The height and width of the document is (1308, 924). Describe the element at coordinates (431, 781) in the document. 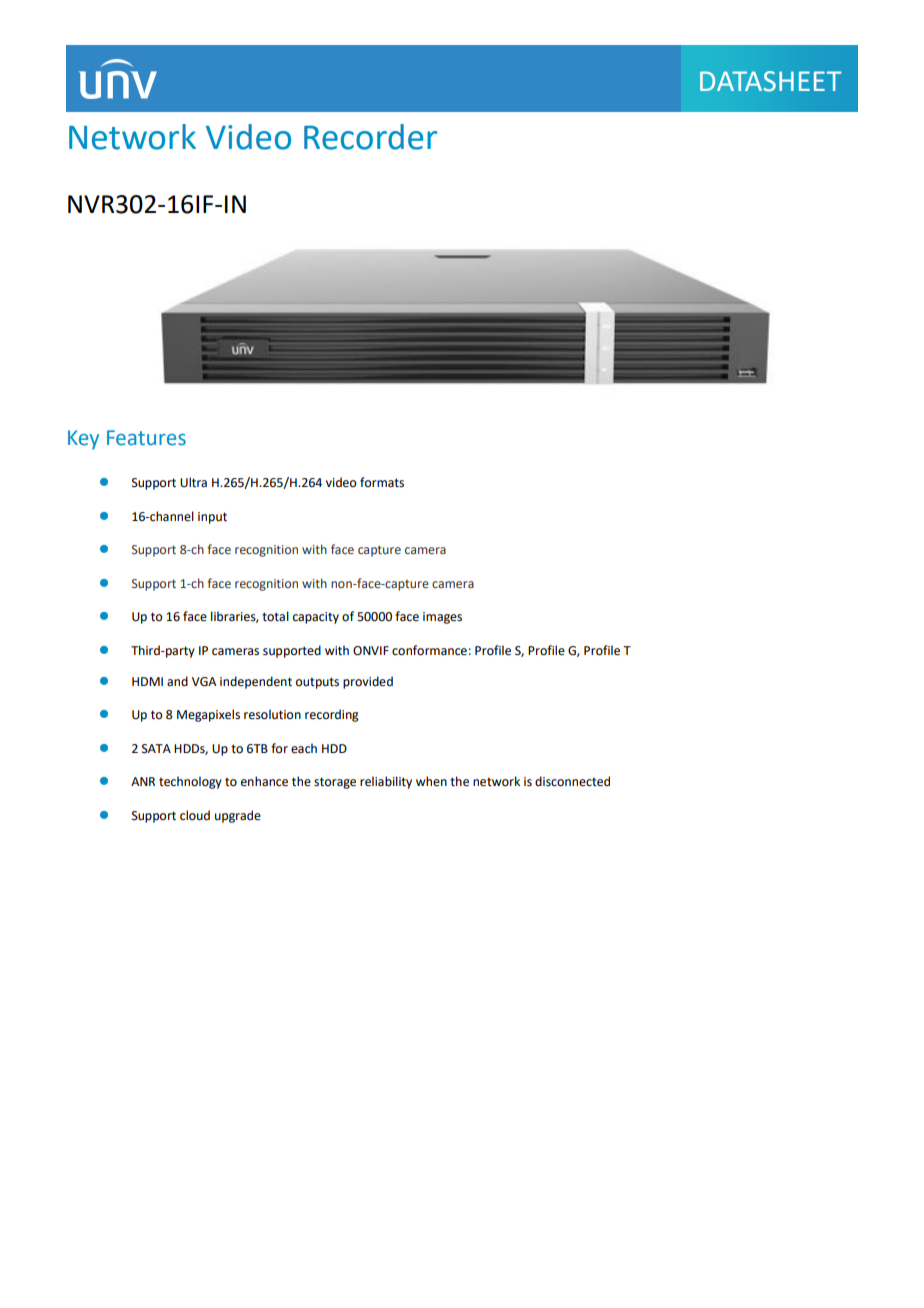

I see `when` at that location.
